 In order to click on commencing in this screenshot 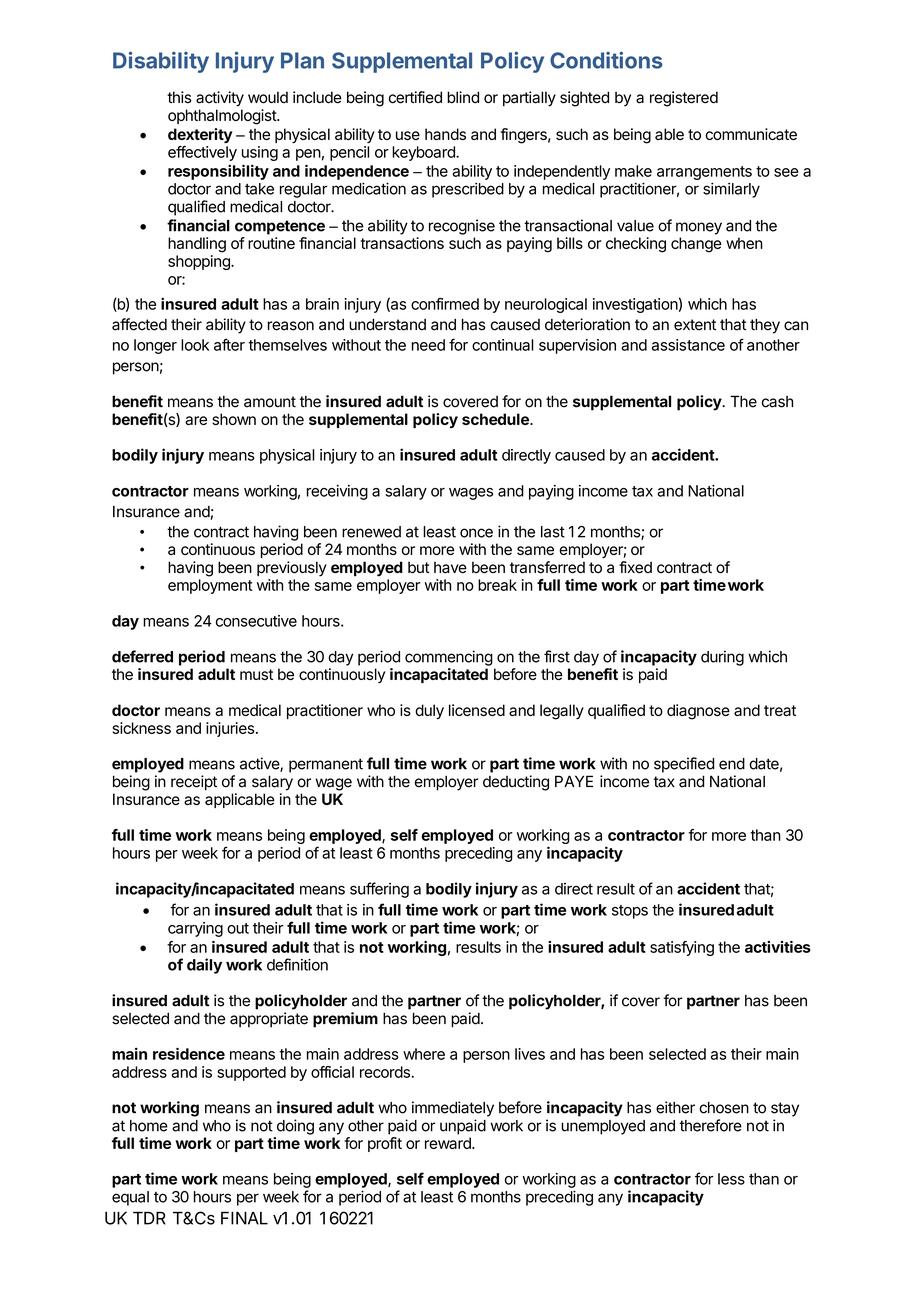, I will do `click(449, 658)`.
